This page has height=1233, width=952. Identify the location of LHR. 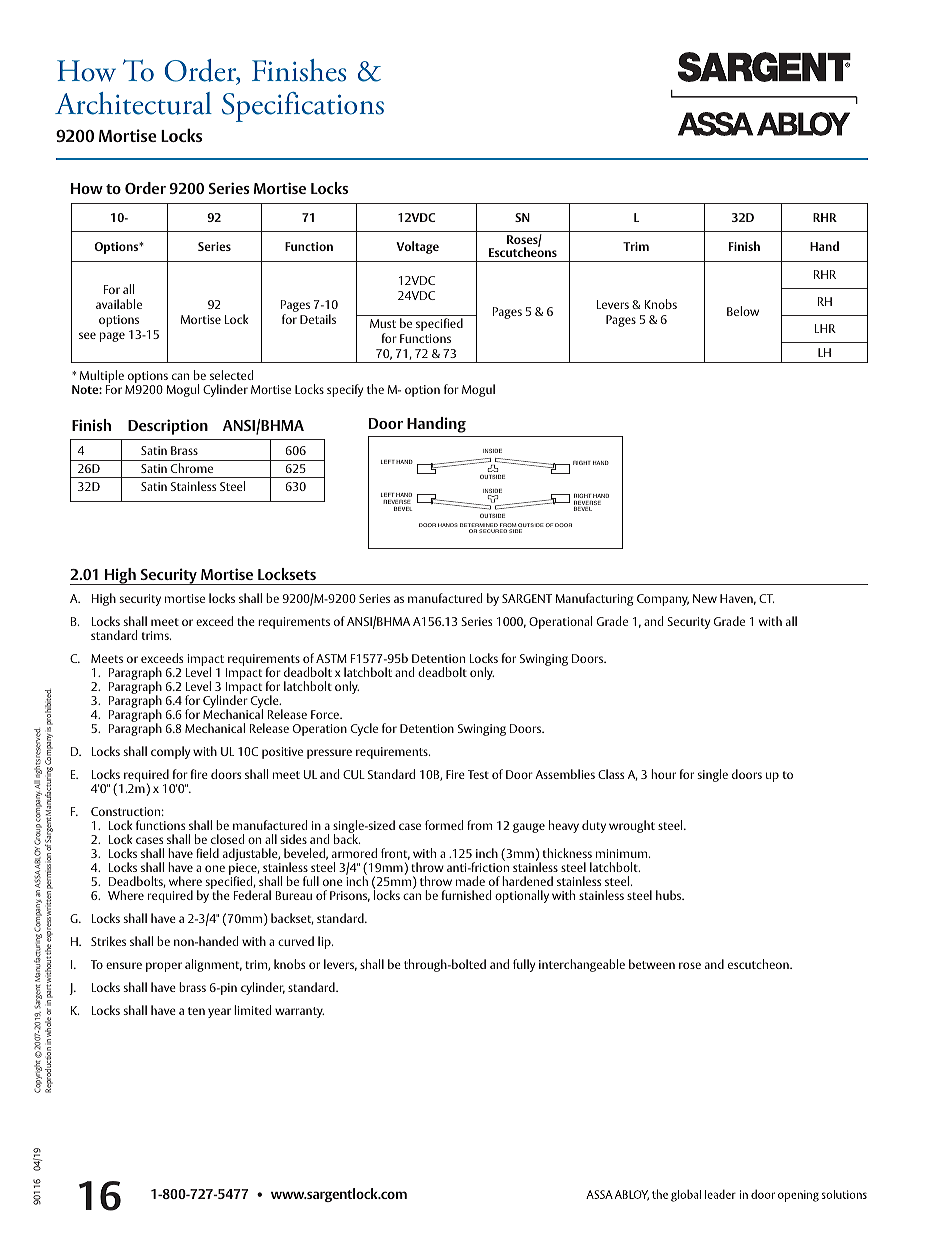
(825, 328).
